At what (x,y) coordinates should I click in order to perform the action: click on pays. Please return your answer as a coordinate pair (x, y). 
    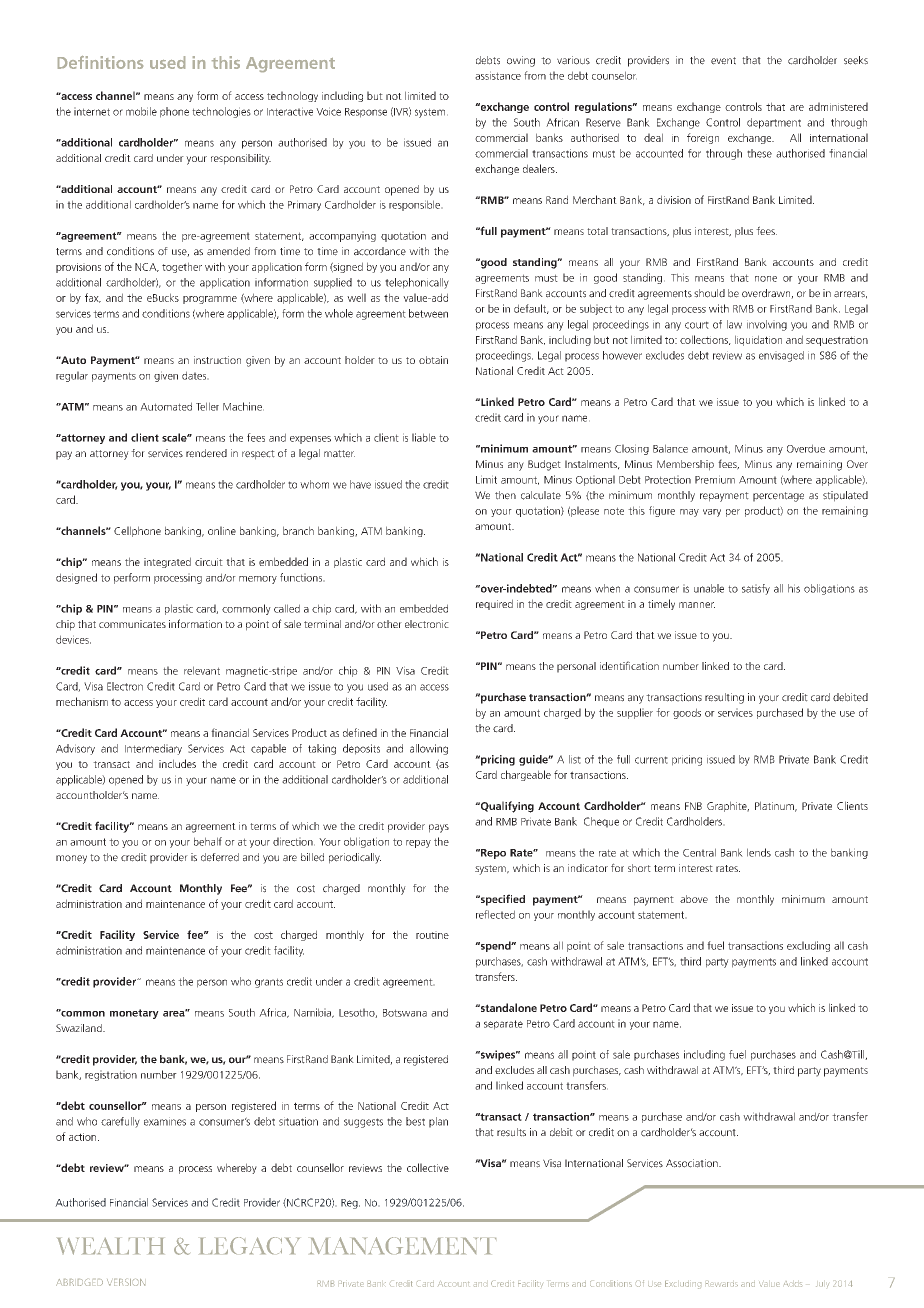
    Looking at the image, I should click on (439, 828).
